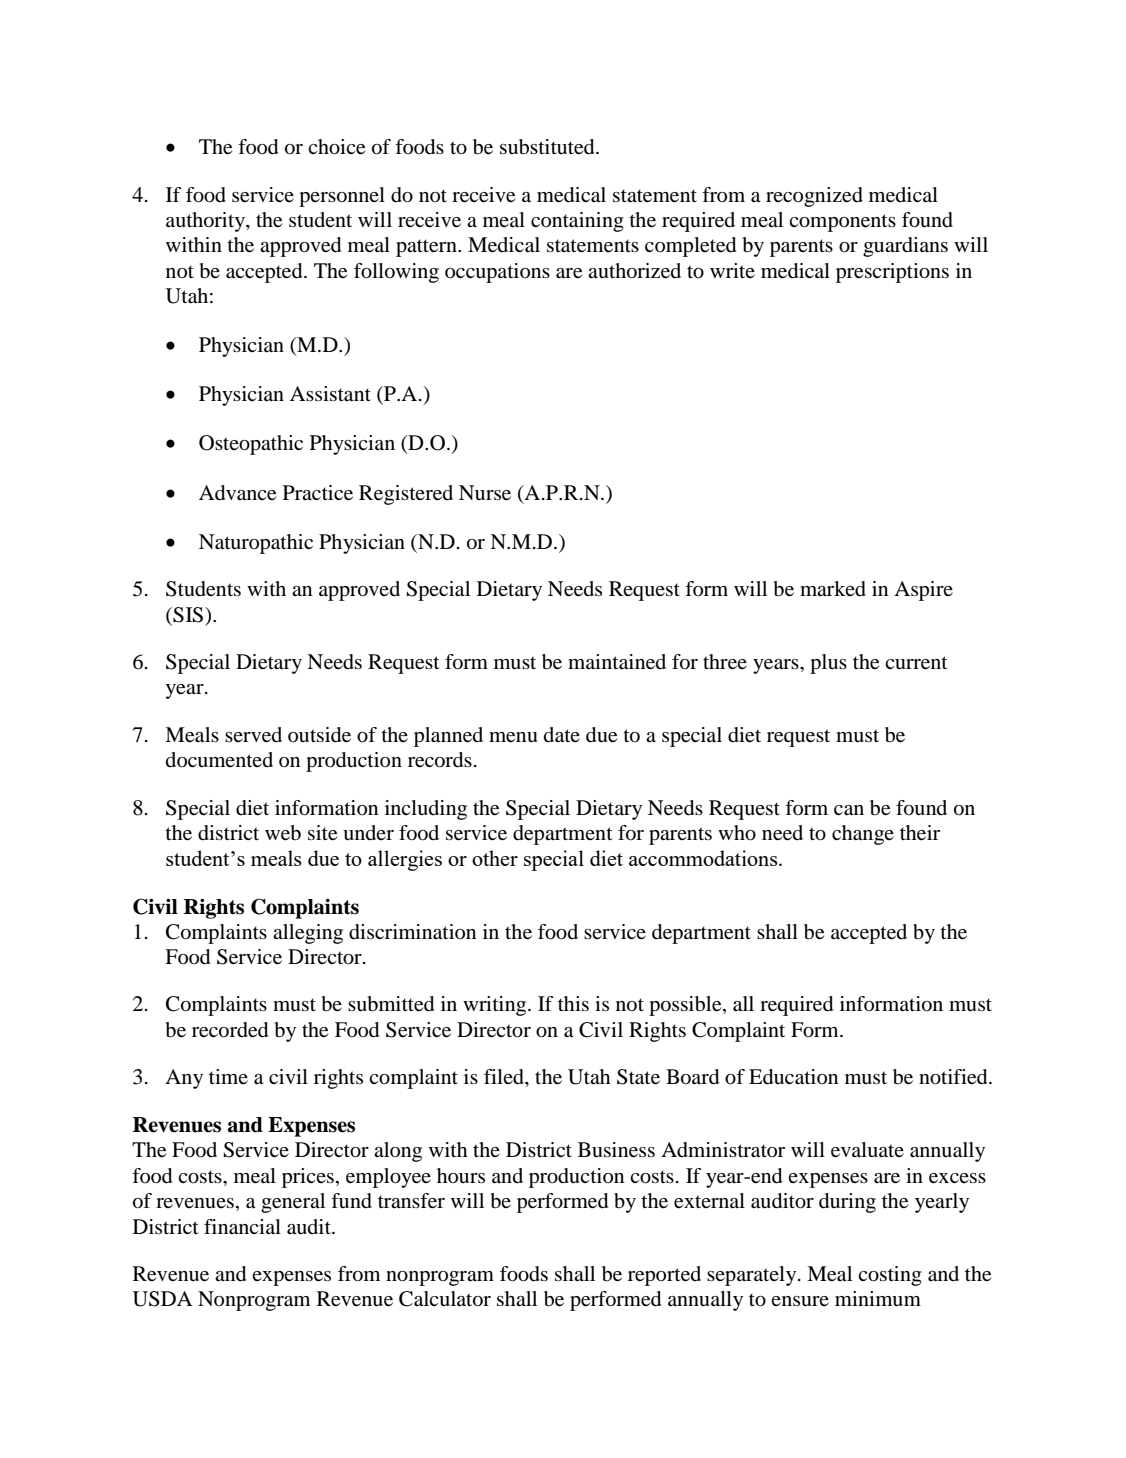 This screenshot has height=1458, width=1126. What do you see at coordinates (548, 147) in the screenshot?
I see `substituted` at bounding box center [548, 147].
